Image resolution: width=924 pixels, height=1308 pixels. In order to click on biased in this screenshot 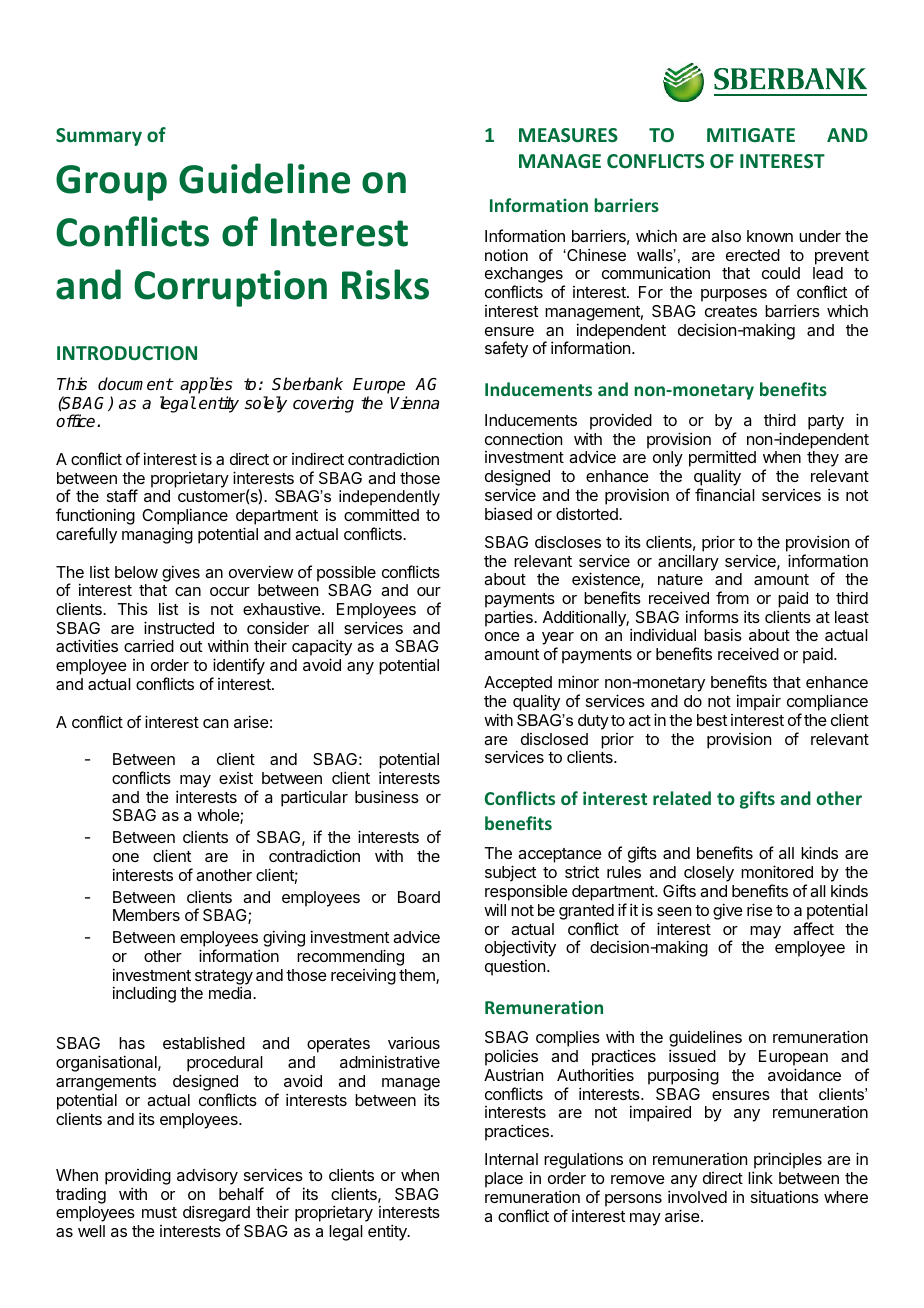, I will do `click(508, 513)`.
